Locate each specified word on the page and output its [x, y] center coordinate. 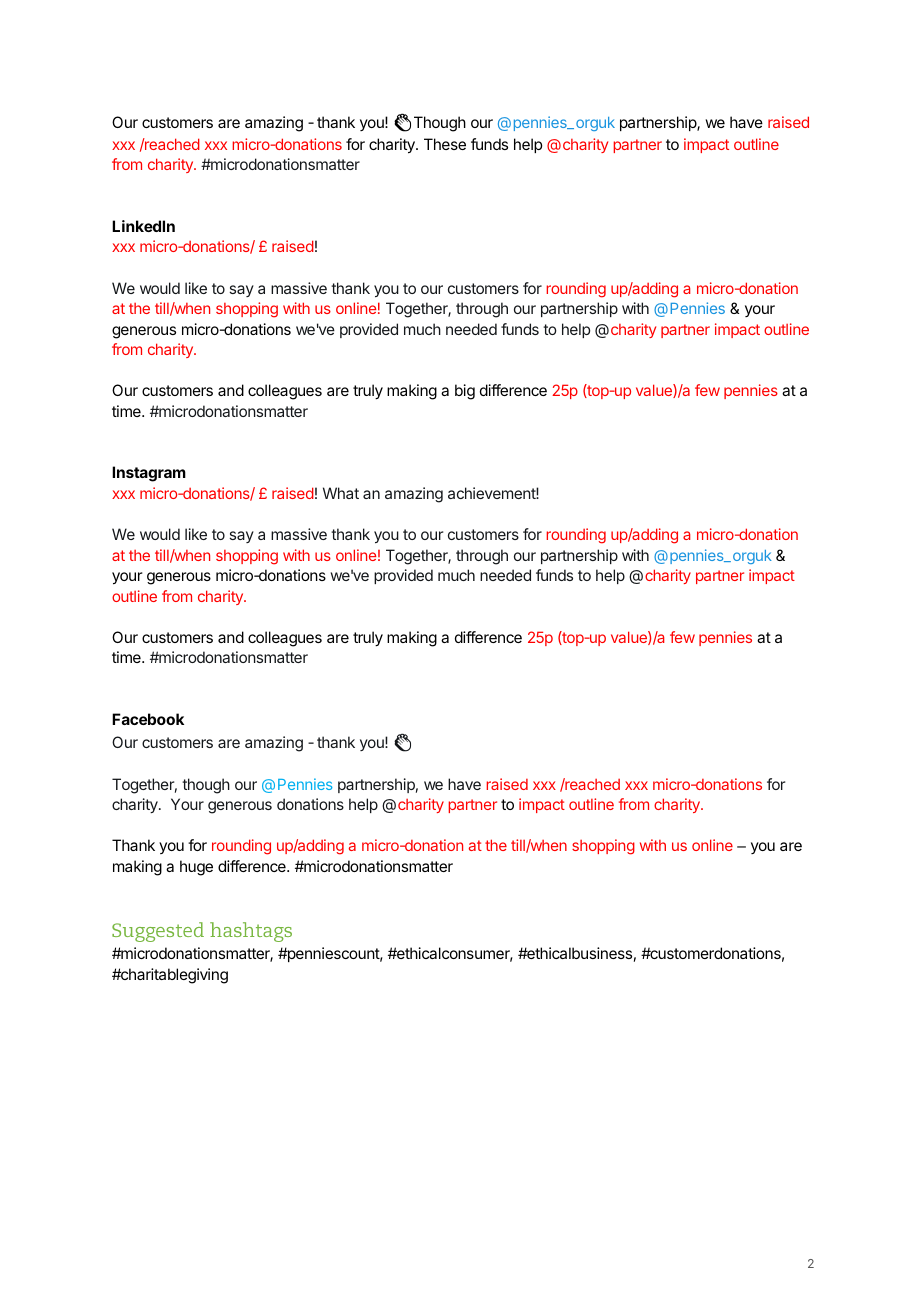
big [465, 392]
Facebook [148, 719]
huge [196, 868]
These [445, 144]
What [341, 493]
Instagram [149, 474]
